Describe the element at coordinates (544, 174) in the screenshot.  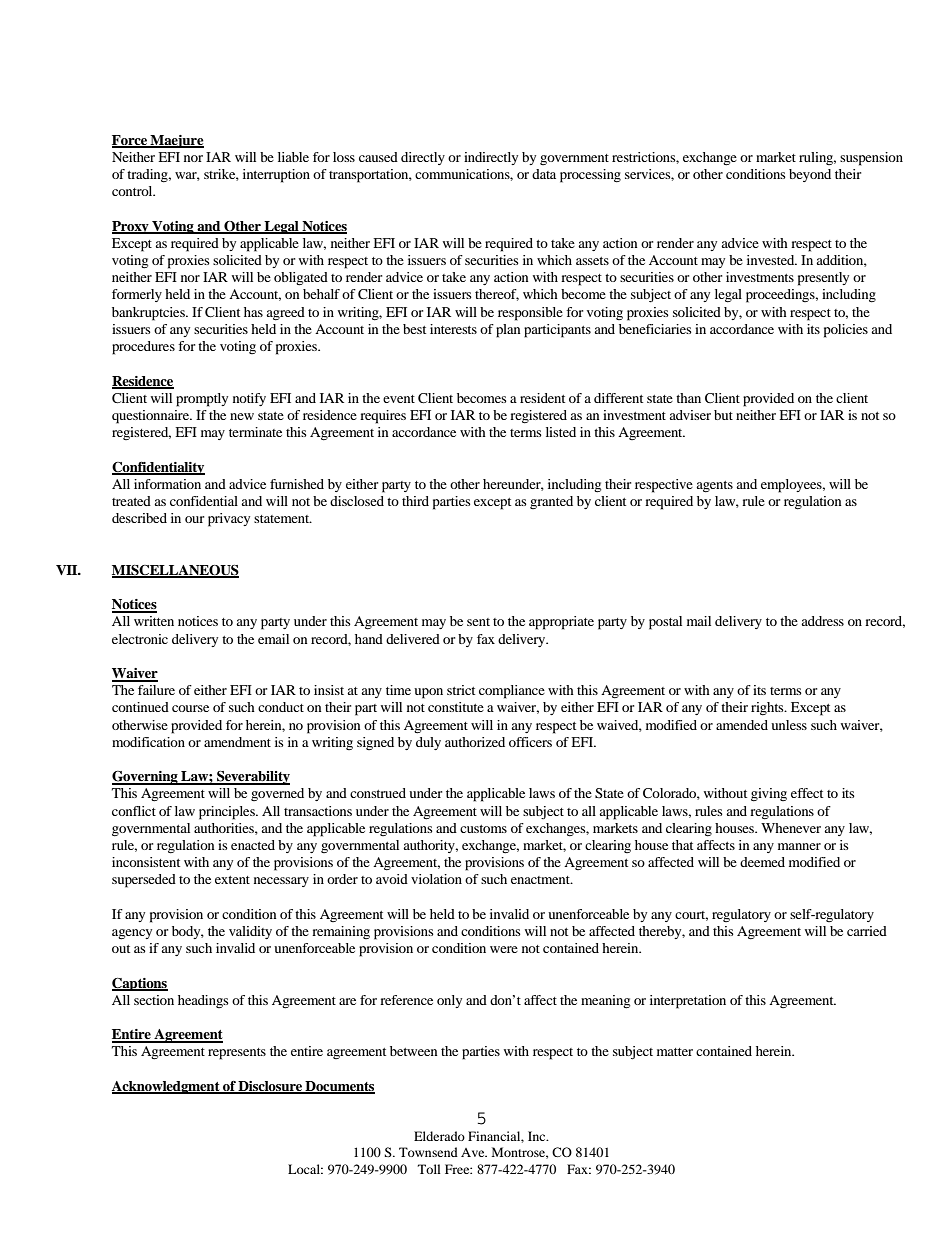
I see `data` at that location.
